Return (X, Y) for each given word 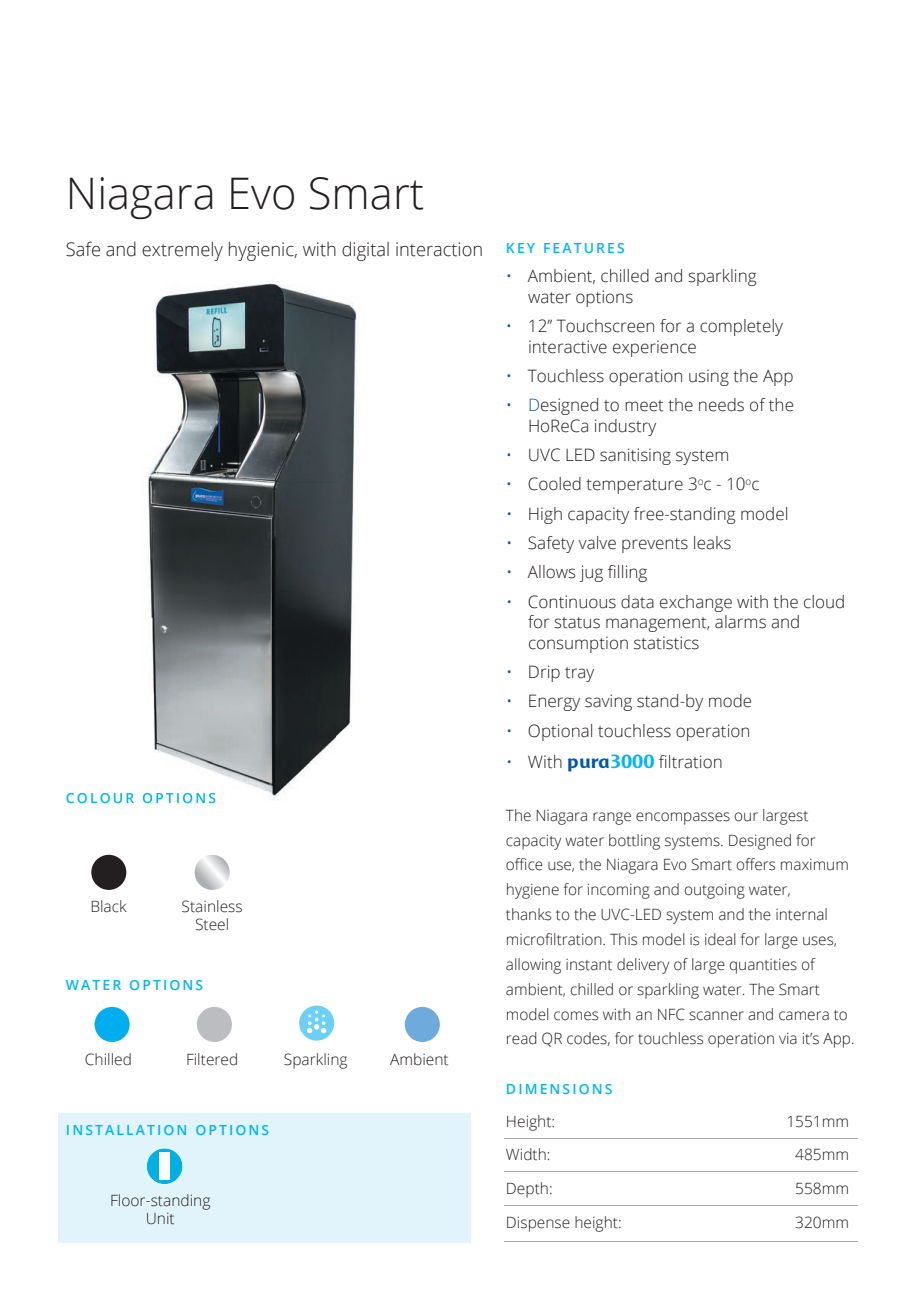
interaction (439, 249)
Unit (160, 1219)
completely (741, 327)
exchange (696, 603)
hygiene (533, 891)
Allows (551, 572)
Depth (527, 1190)
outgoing (715, 891)
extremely (182, 251)
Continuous (572, 602)
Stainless (212, 906)
